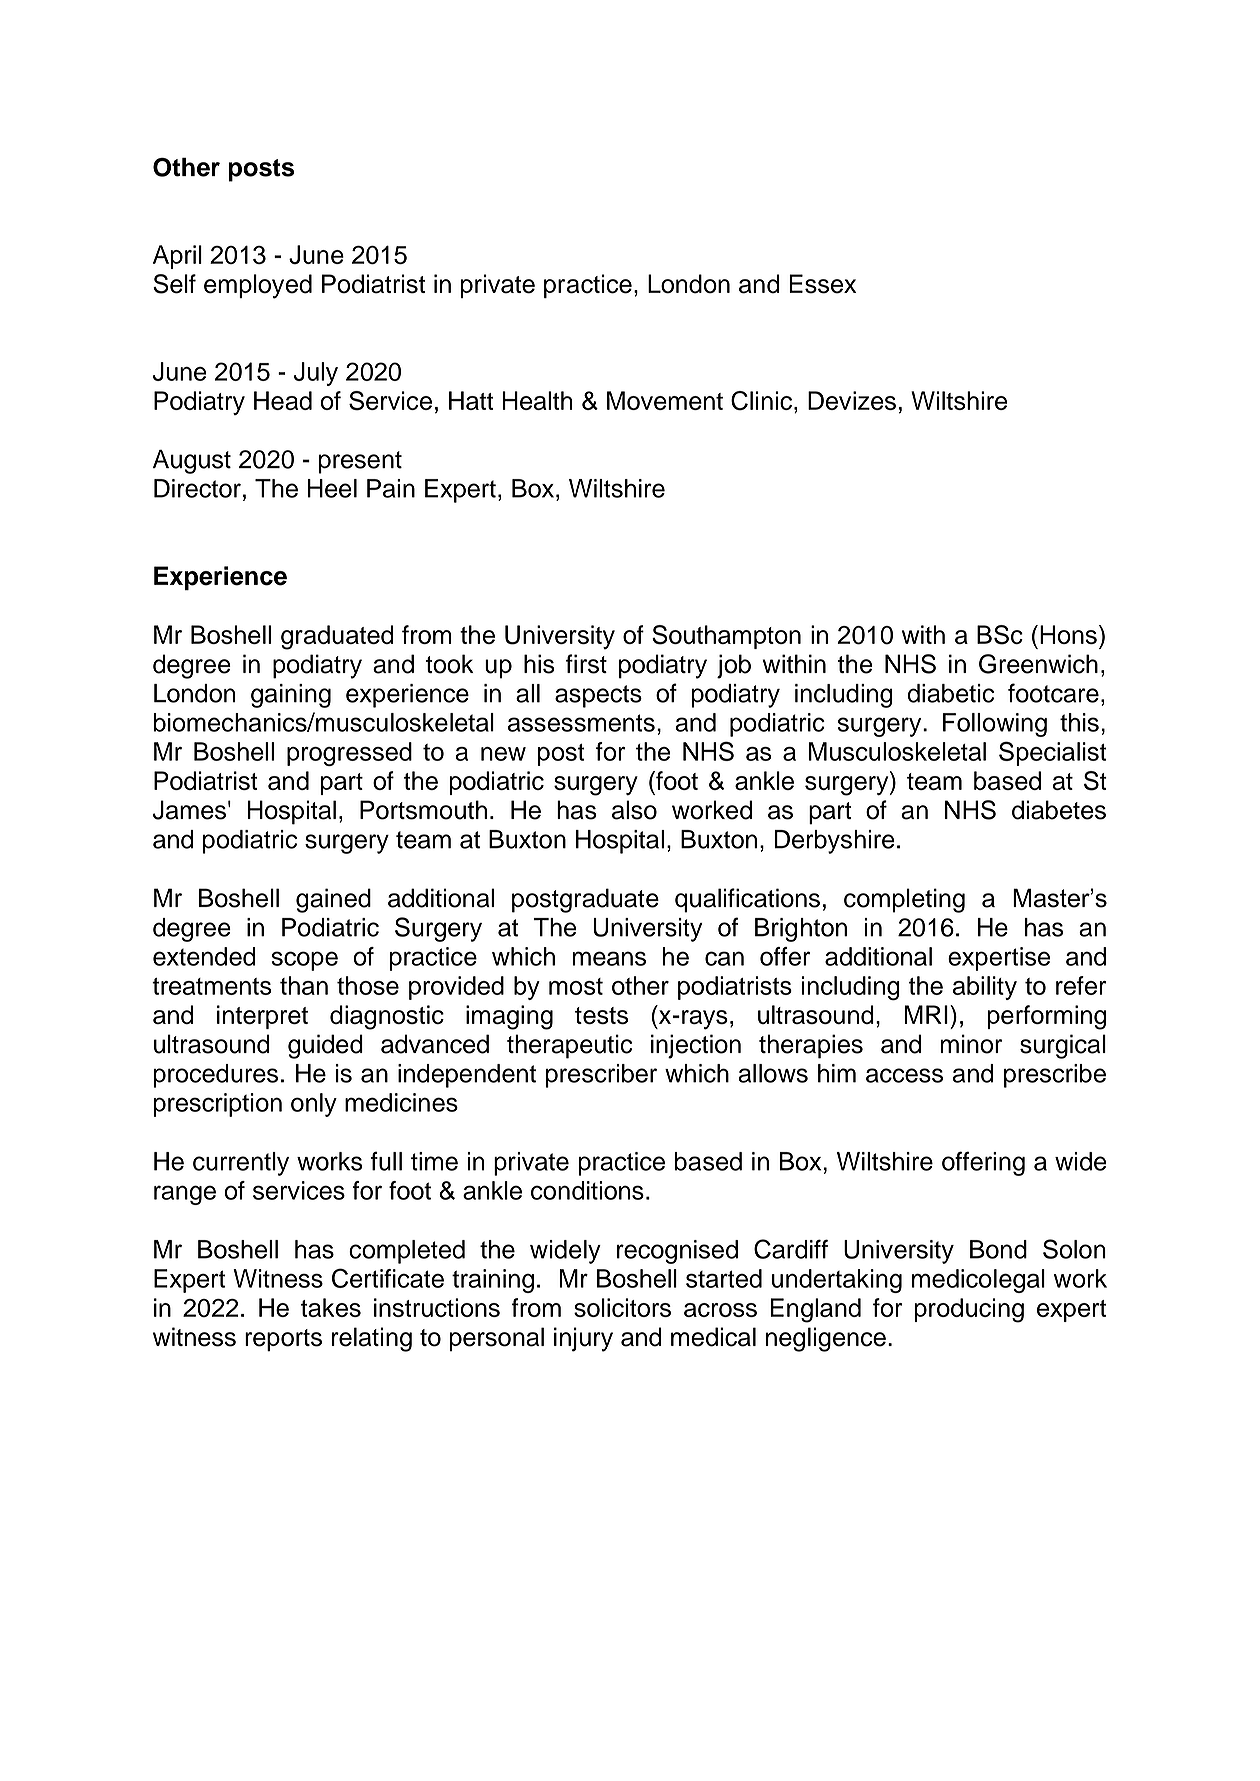 Image resolution: width=1260 pixels, height=1781 pixels. What do you see at coordinates (1059, 810) in the screenshot?
I see `diabetes` at bounding box center [1059, 810].
